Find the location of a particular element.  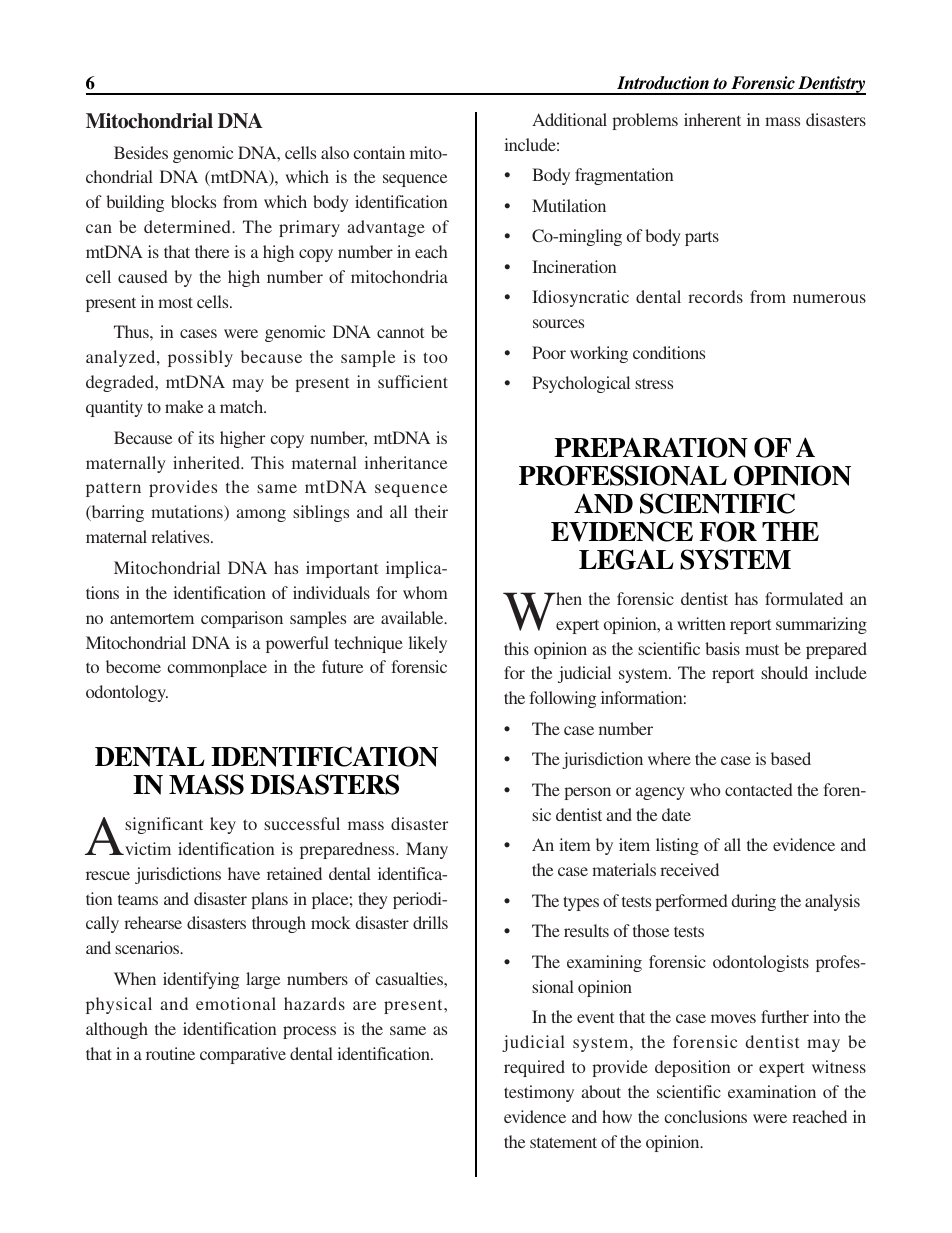

inherent is located at coordinates (712, 119).
